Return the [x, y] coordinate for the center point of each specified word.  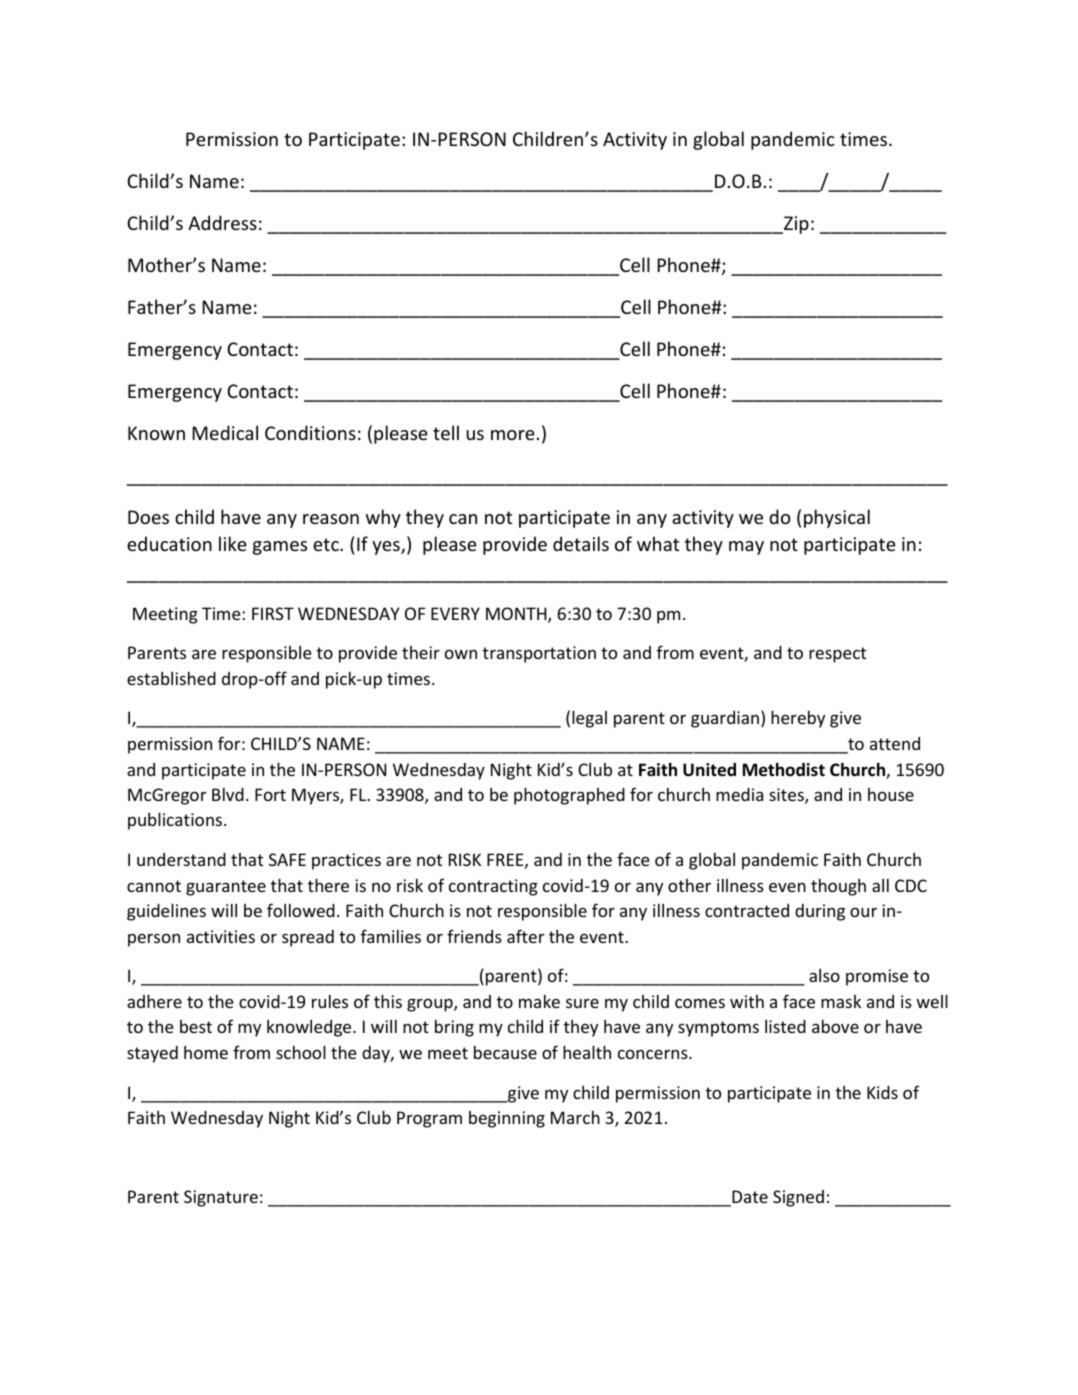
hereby [798, 719]
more [513, 435]
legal [589, 719]
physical [837, 518]
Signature [221, 1198]
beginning [507, 1119]
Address [222, 222]
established [171, 678]
